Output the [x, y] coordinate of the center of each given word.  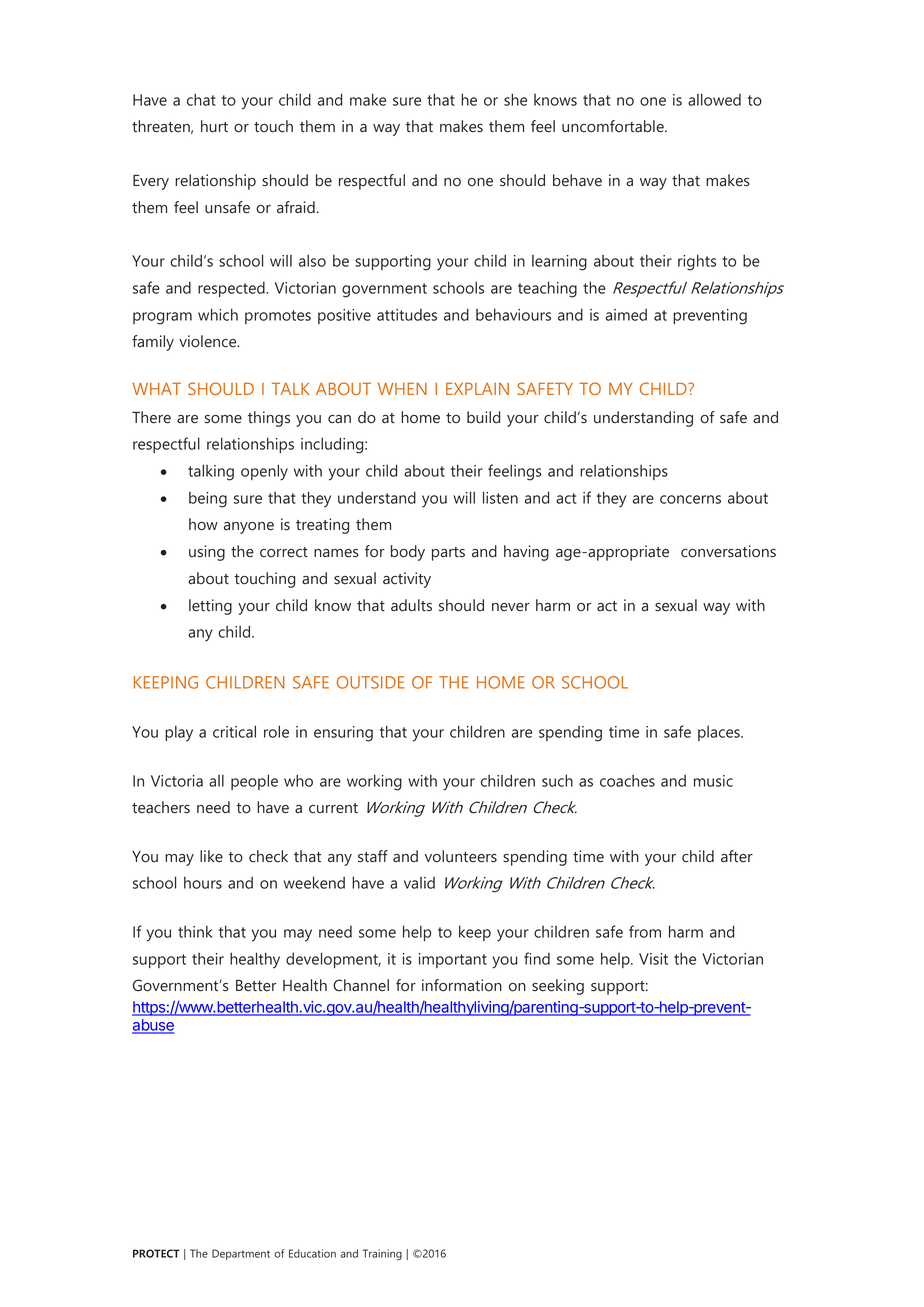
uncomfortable [614, 126]
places [720, 733]
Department [241, 1254]
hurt [214, 126]
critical [234, 731]
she [515, 99]
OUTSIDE [371, 682]
